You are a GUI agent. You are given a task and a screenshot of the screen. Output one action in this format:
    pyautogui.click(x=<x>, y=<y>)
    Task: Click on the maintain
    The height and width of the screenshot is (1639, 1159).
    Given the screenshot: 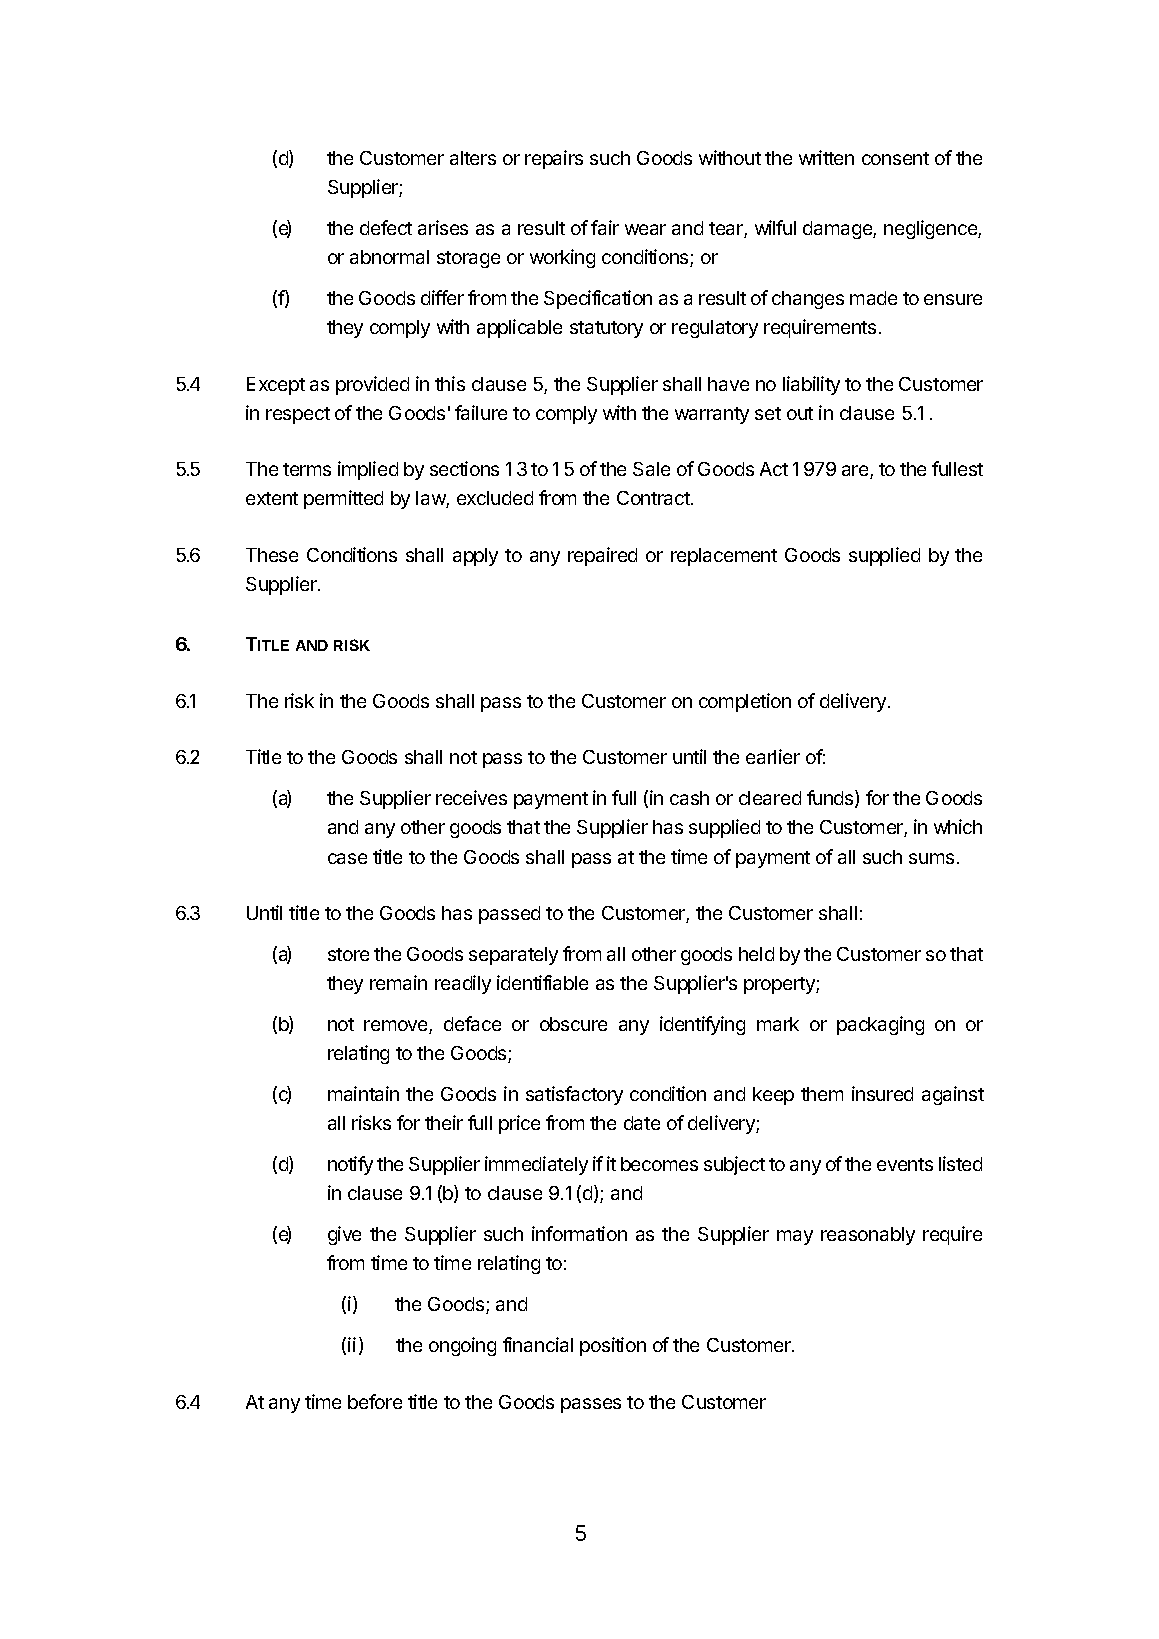 What is the action you would take?
    pyautogui.click(x=363, y=1093)
